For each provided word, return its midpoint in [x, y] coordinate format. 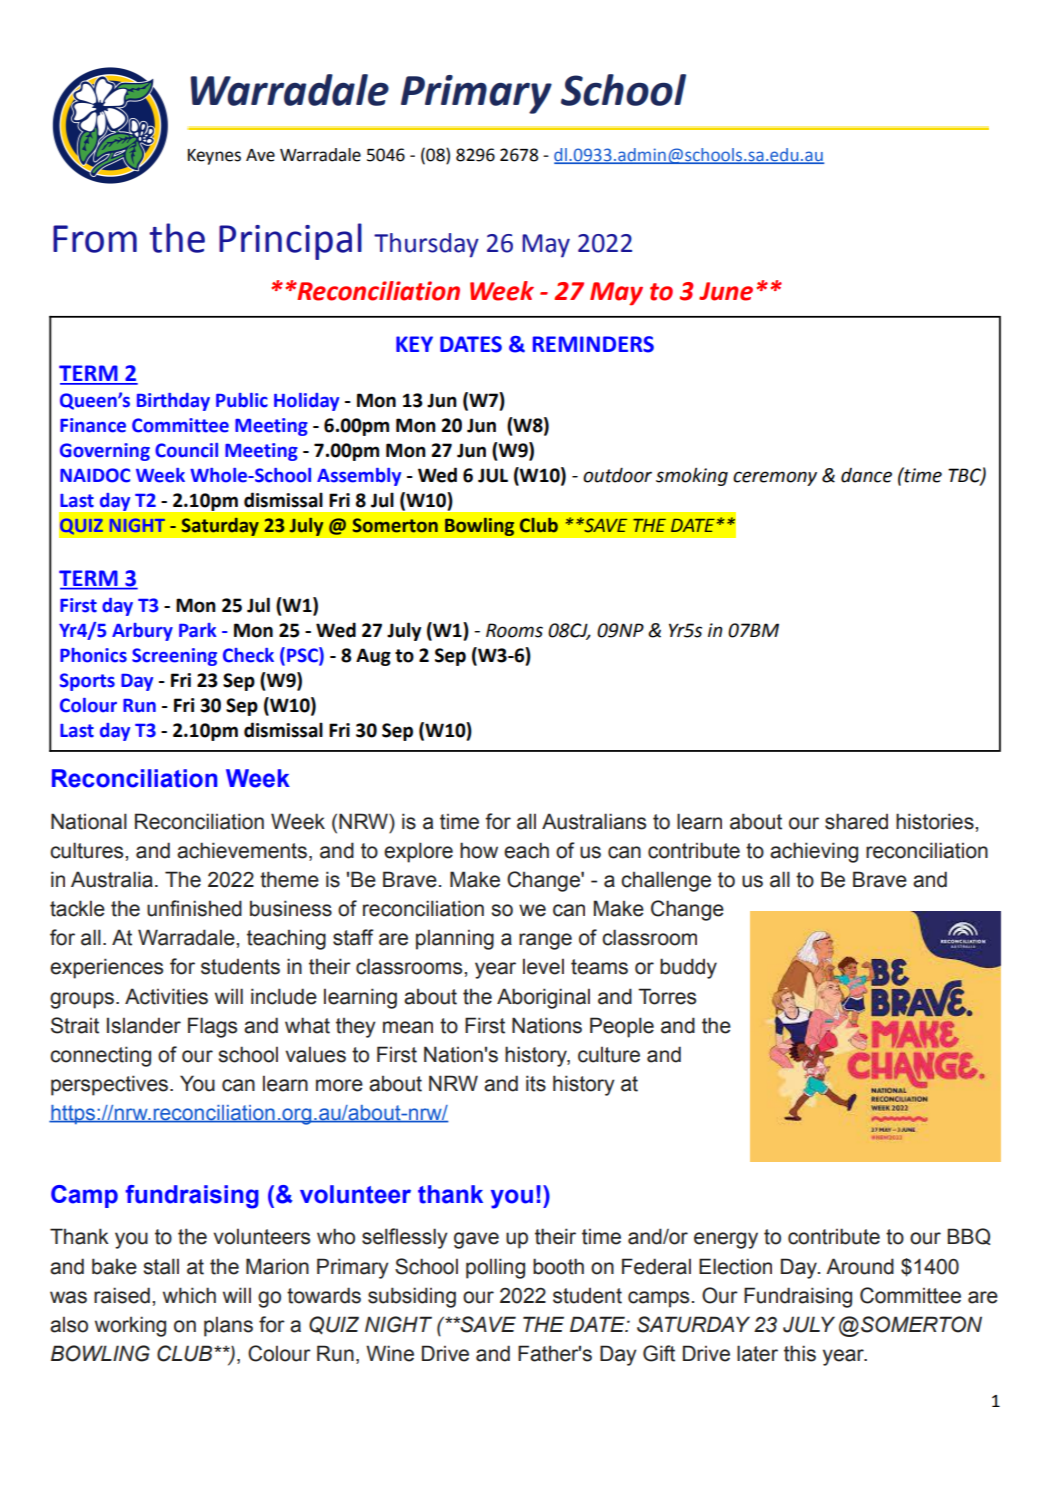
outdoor [617, 475]
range [545, 941]
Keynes [214, 157]
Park [198, 630]
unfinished [194, 908]
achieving [814, 852]
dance [866, 475]
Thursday [426, 245]
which [189, 1295]
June [726, 291]
